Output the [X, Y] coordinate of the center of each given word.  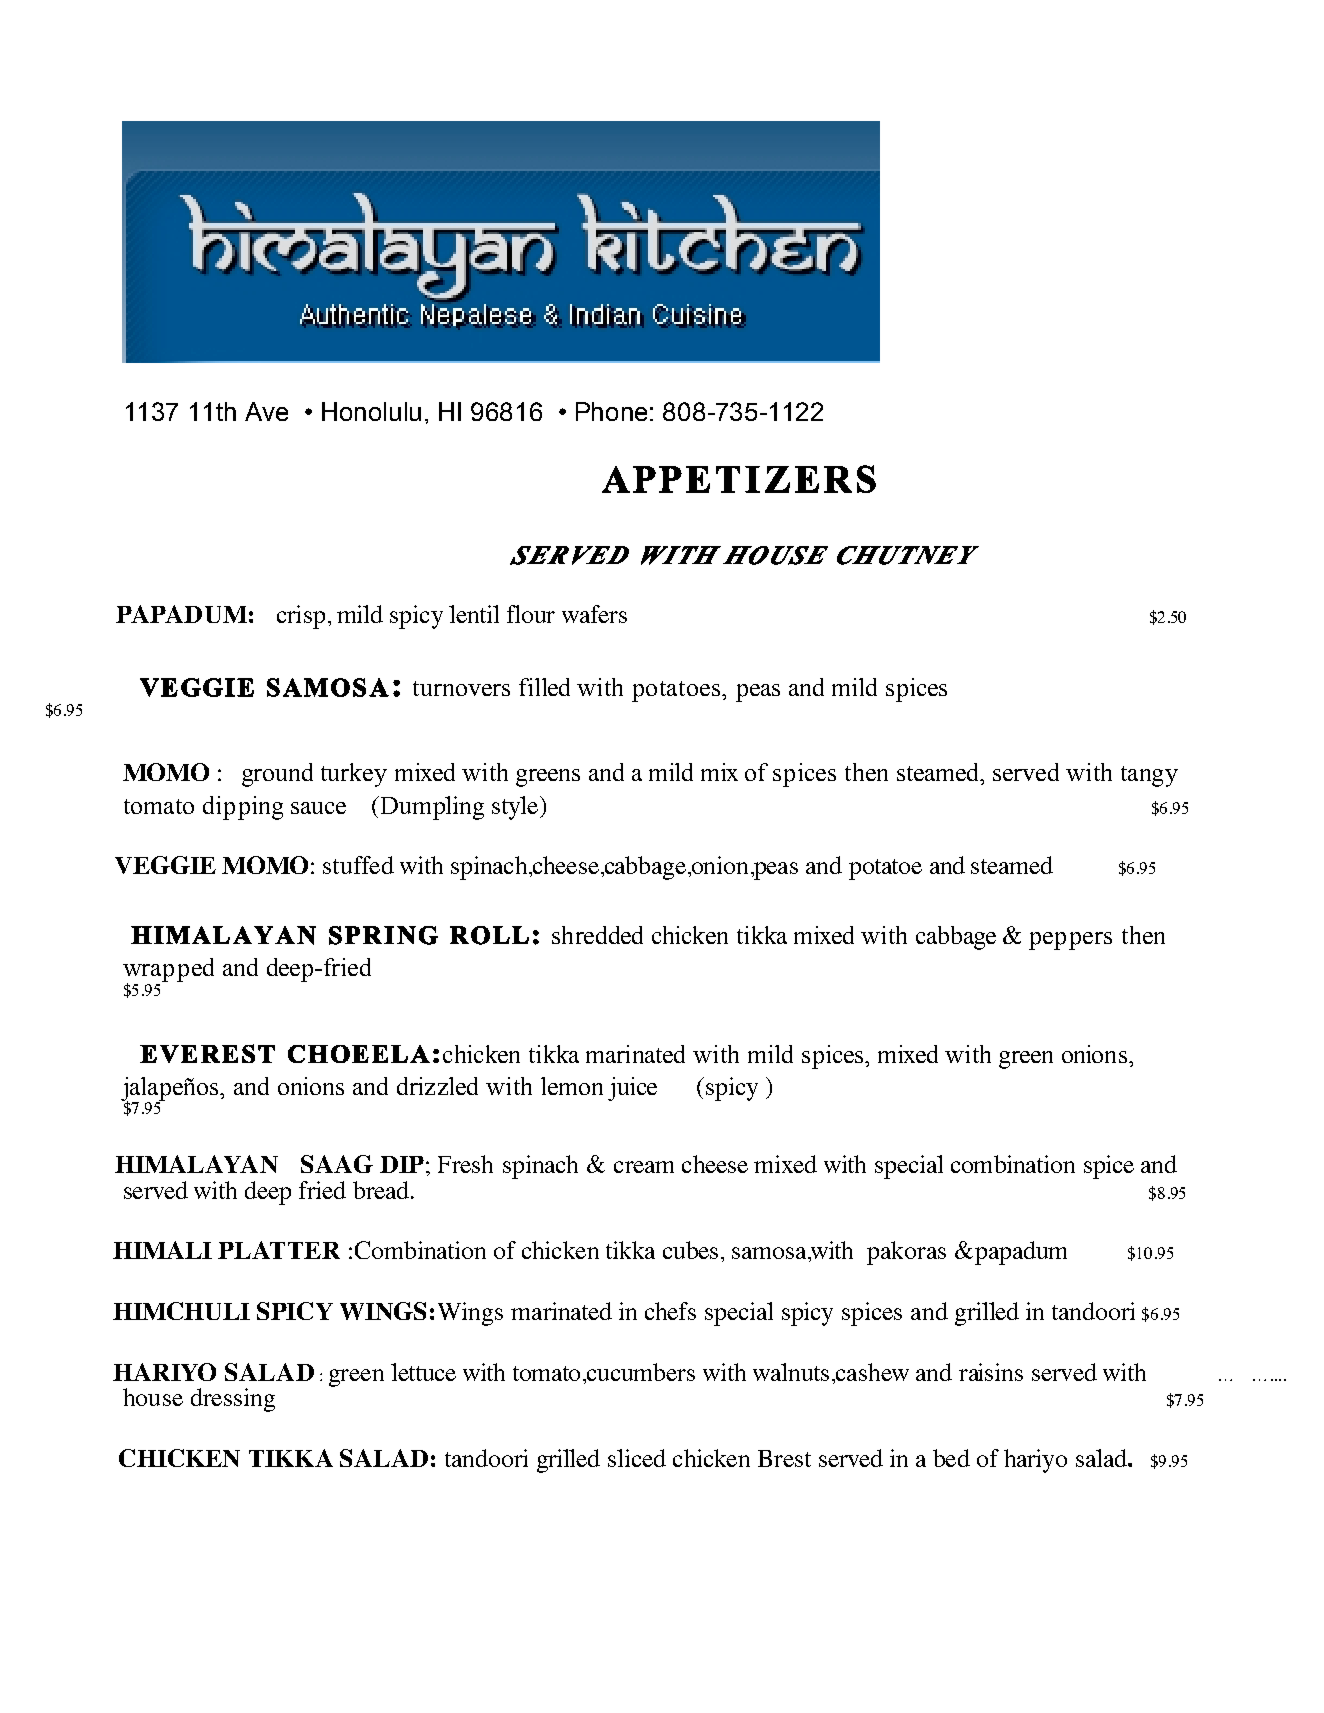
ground [277, 775]
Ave [266, 411]
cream [644, 1167]
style [516, 808]
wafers [594, 614]
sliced [637, 1458]
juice [632, 1089]
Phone [611, 411]
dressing [233, 1400]
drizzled [437, 1086]
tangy [1149, 776]
